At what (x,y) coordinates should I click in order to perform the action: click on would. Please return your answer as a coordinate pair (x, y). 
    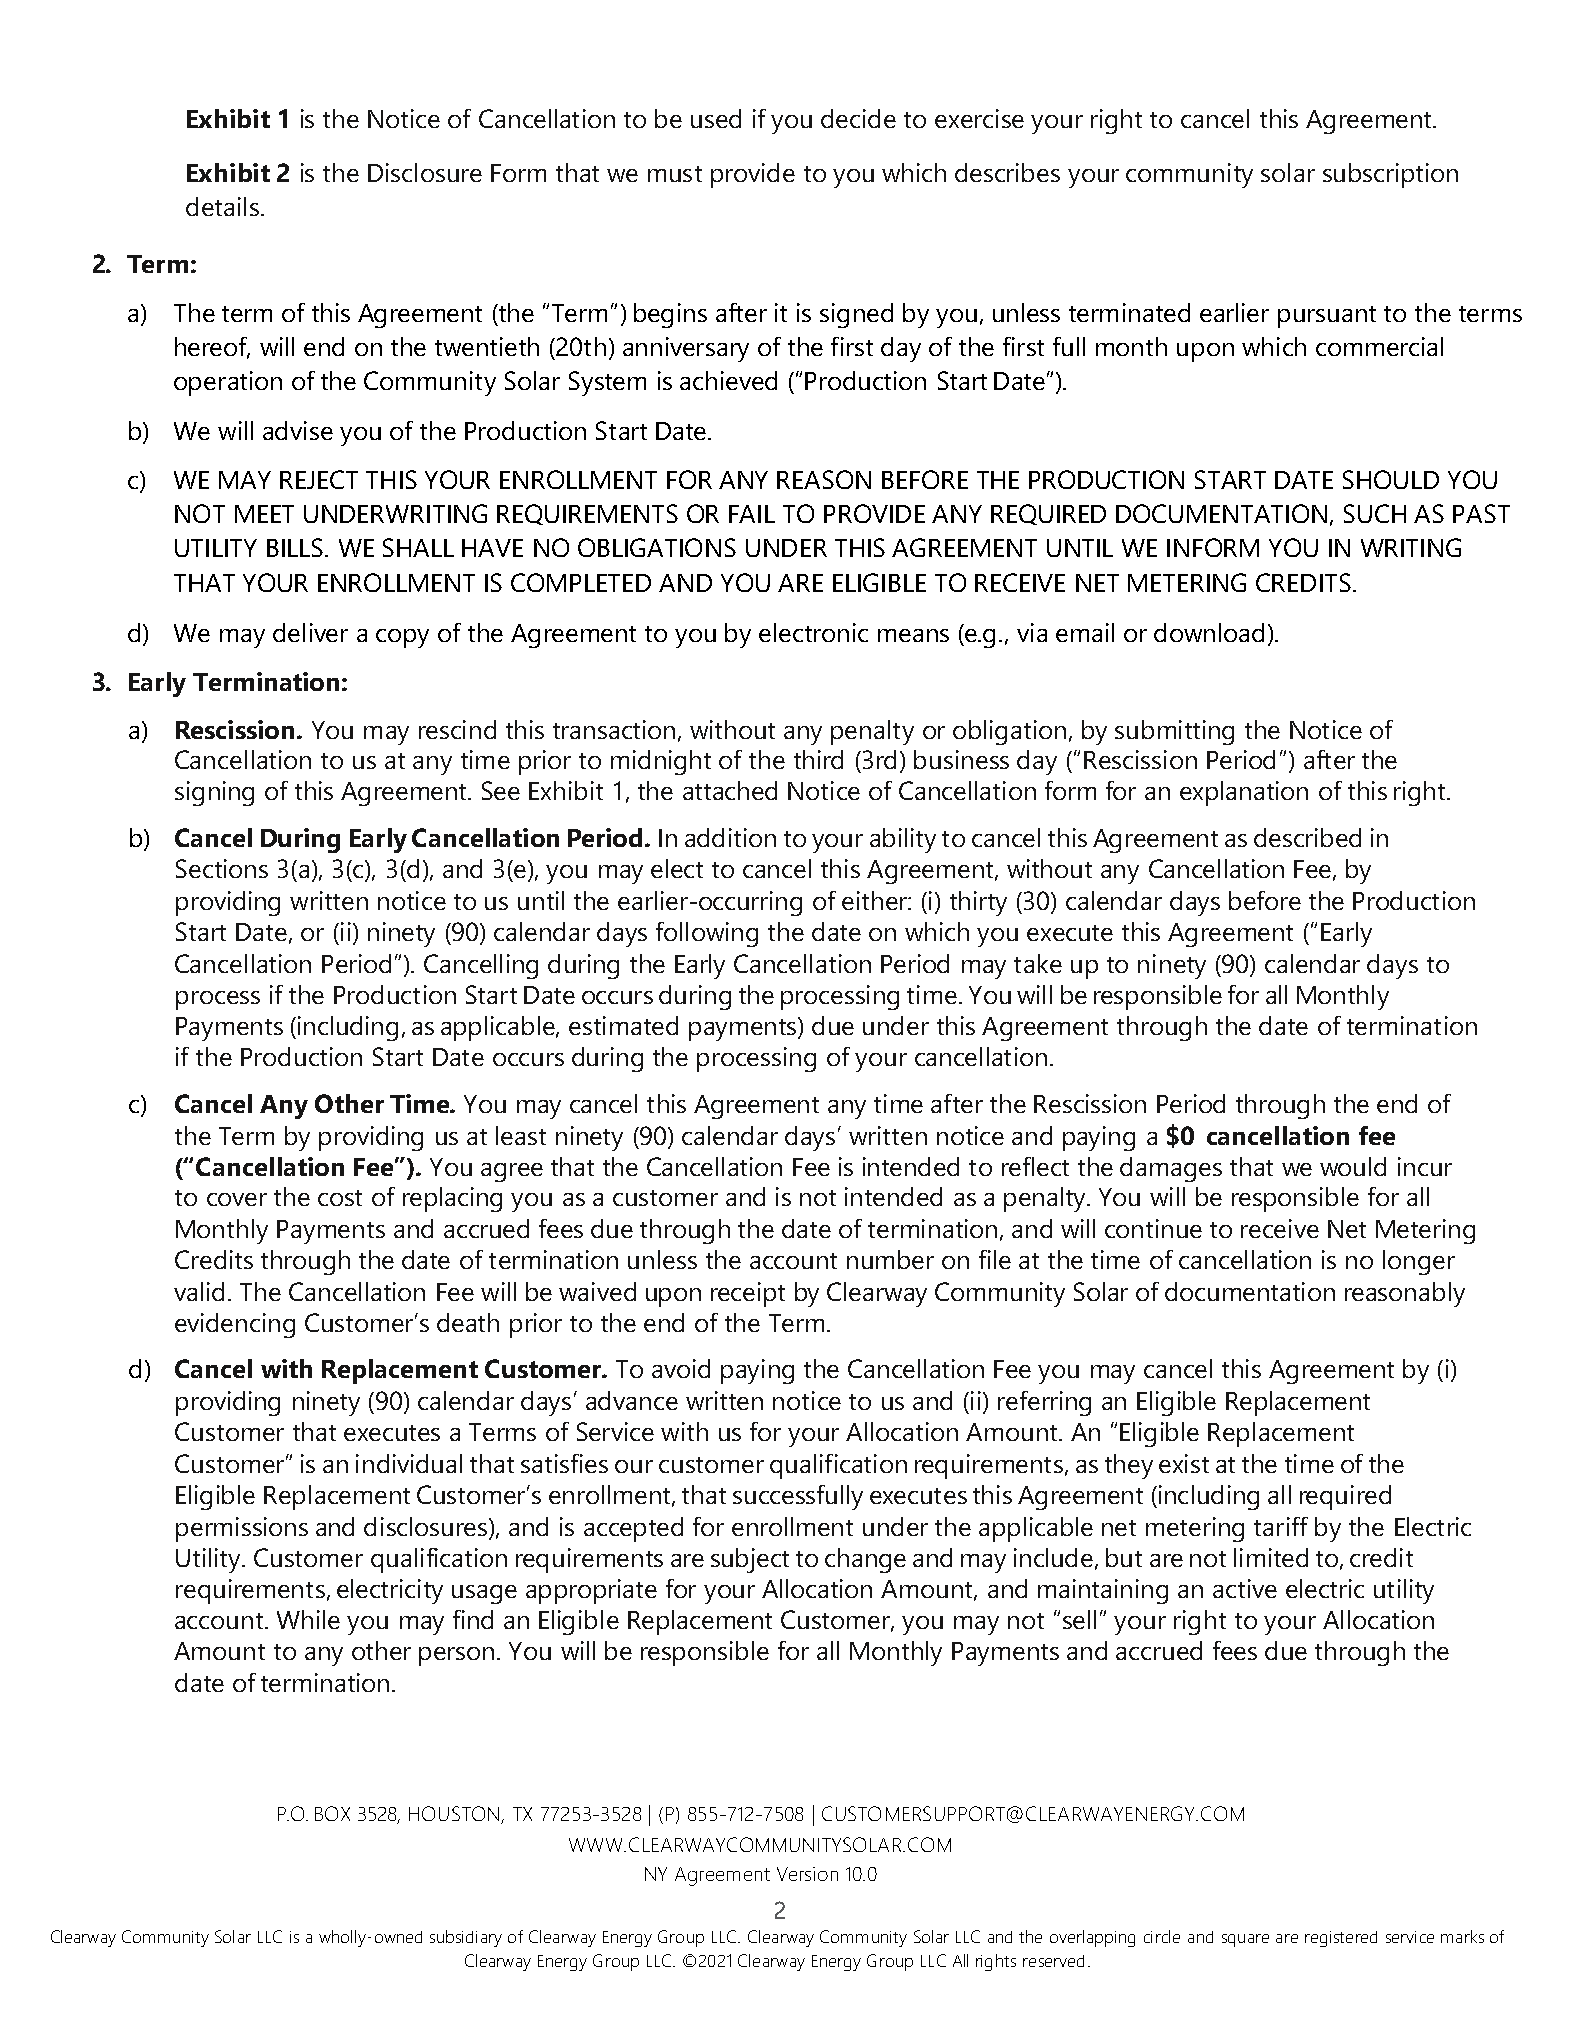
    Looking at the image, I should click on (1353, 1166).
